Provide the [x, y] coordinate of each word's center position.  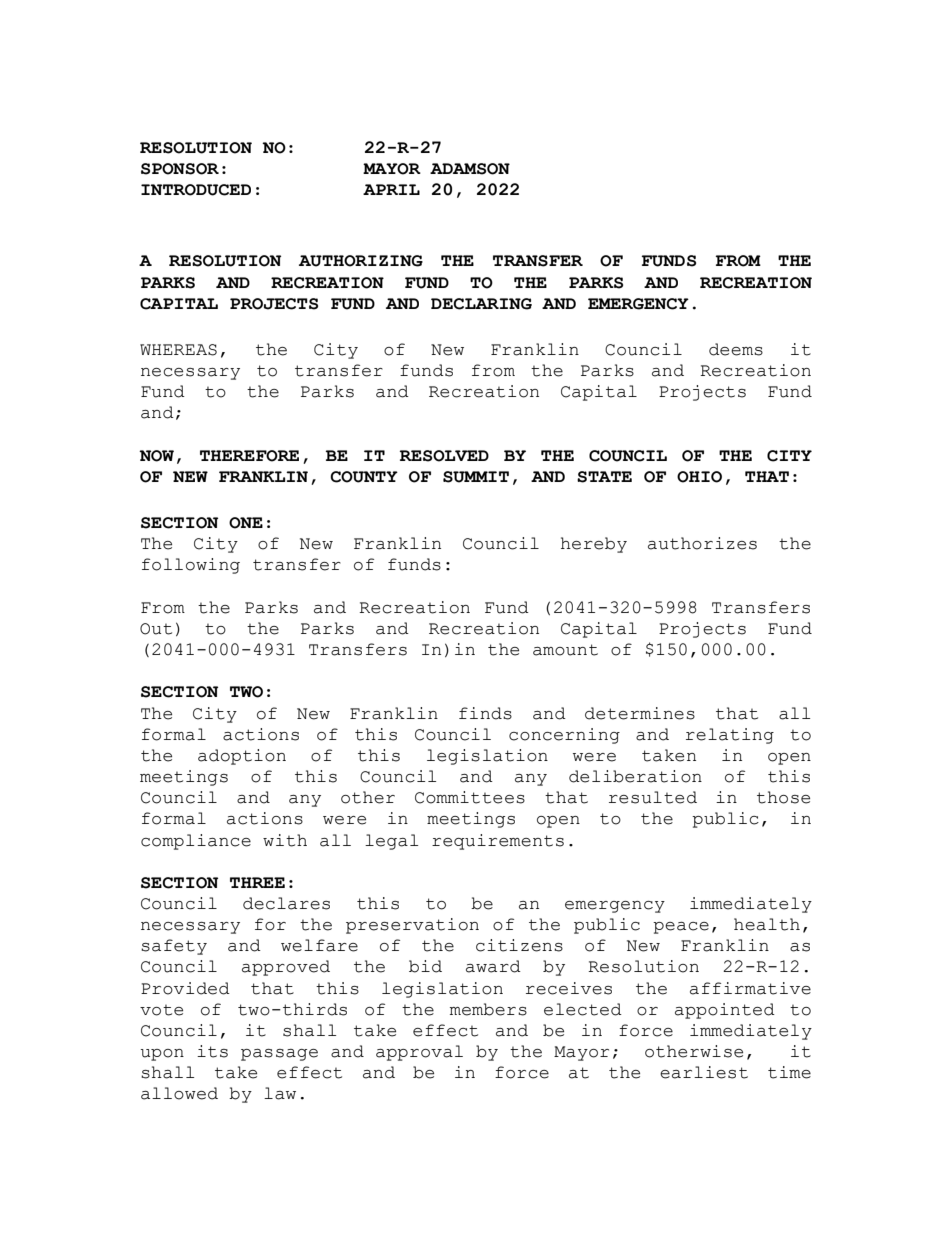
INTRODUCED [196, 190]
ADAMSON [470, 169]
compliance [196, 842]
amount [565, 650]
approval [419, 1053]
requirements [498, 842]
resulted [653, 797]
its [212, 1051]
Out [156, 629]
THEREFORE [249, 456]
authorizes [702, 543]
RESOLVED [444, 456]
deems [736, 349]
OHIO [699, 477]
